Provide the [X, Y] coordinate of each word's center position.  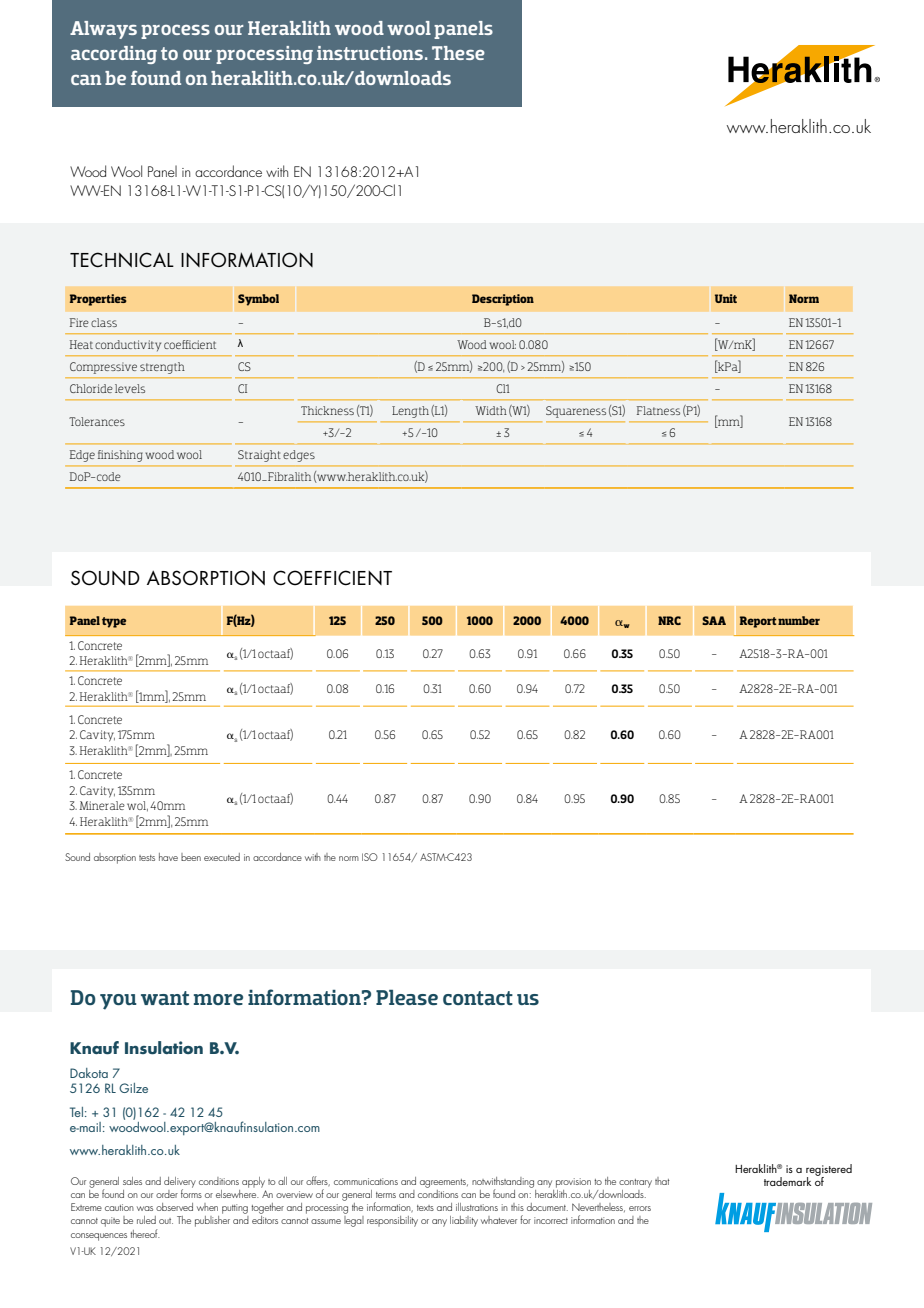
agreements [444, 1183]
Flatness [658, 410]
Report [758, 622]
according [114, 55]
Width [491, 410]
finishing [120, 456]
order [167, 1194]
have [168, 857]
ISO [370, 857]
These [458, 53]
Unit [726, 298]
